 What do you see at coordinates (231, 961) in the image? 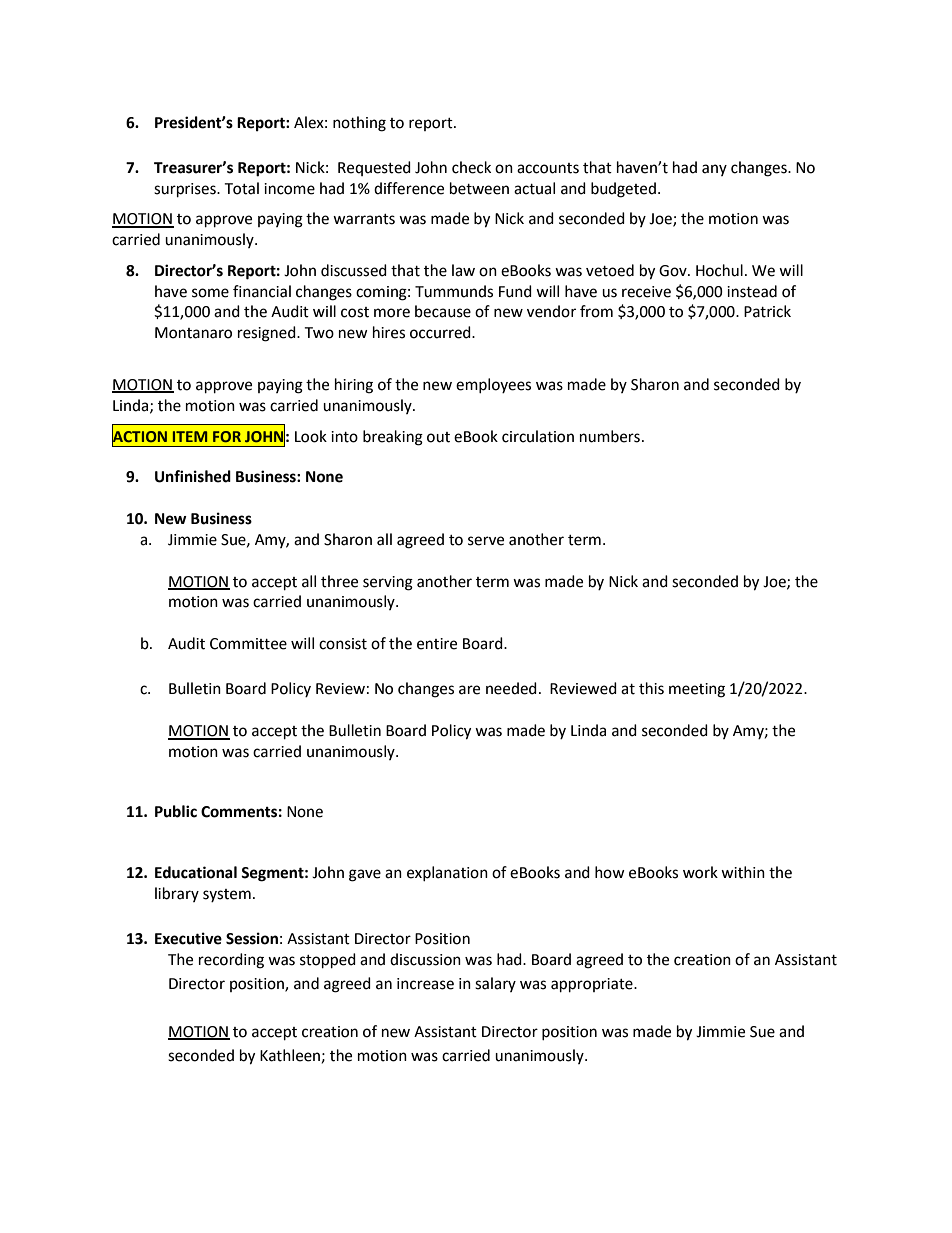
I see `recording` at bounding box center [231, 961].
